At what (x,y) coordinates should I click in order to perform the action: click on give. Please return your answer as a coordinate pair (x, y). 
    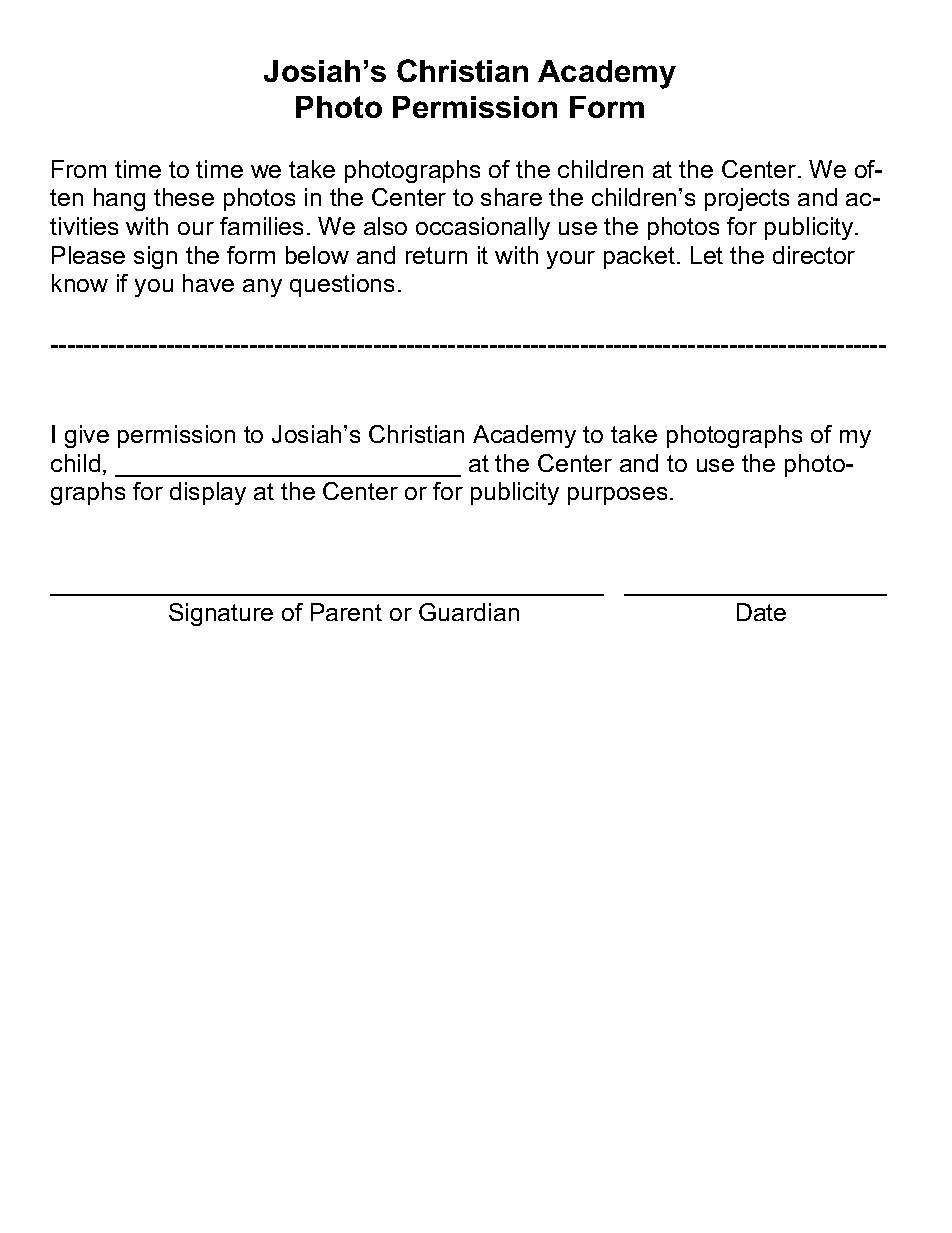
    Looking at the image, I should click on (87, 436).
